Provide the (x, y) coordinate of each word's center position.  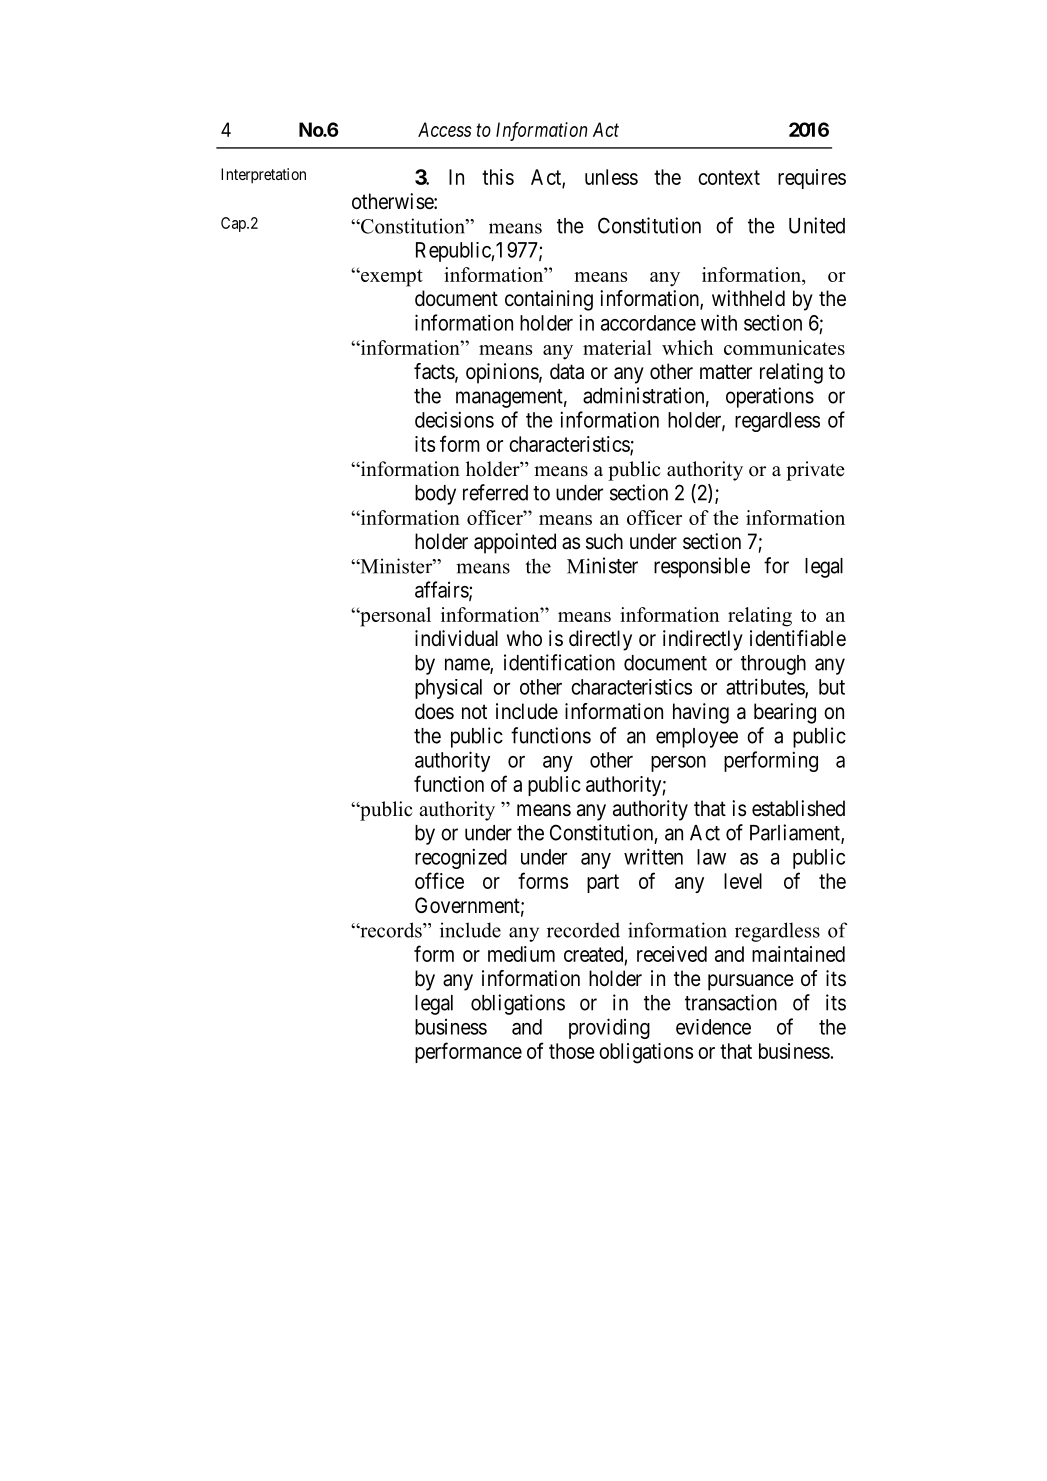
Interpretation (263, 176)
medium (521, 954)
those (572, 1051)
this (498, 177)
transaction (731, 1002)
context (729, 177)
